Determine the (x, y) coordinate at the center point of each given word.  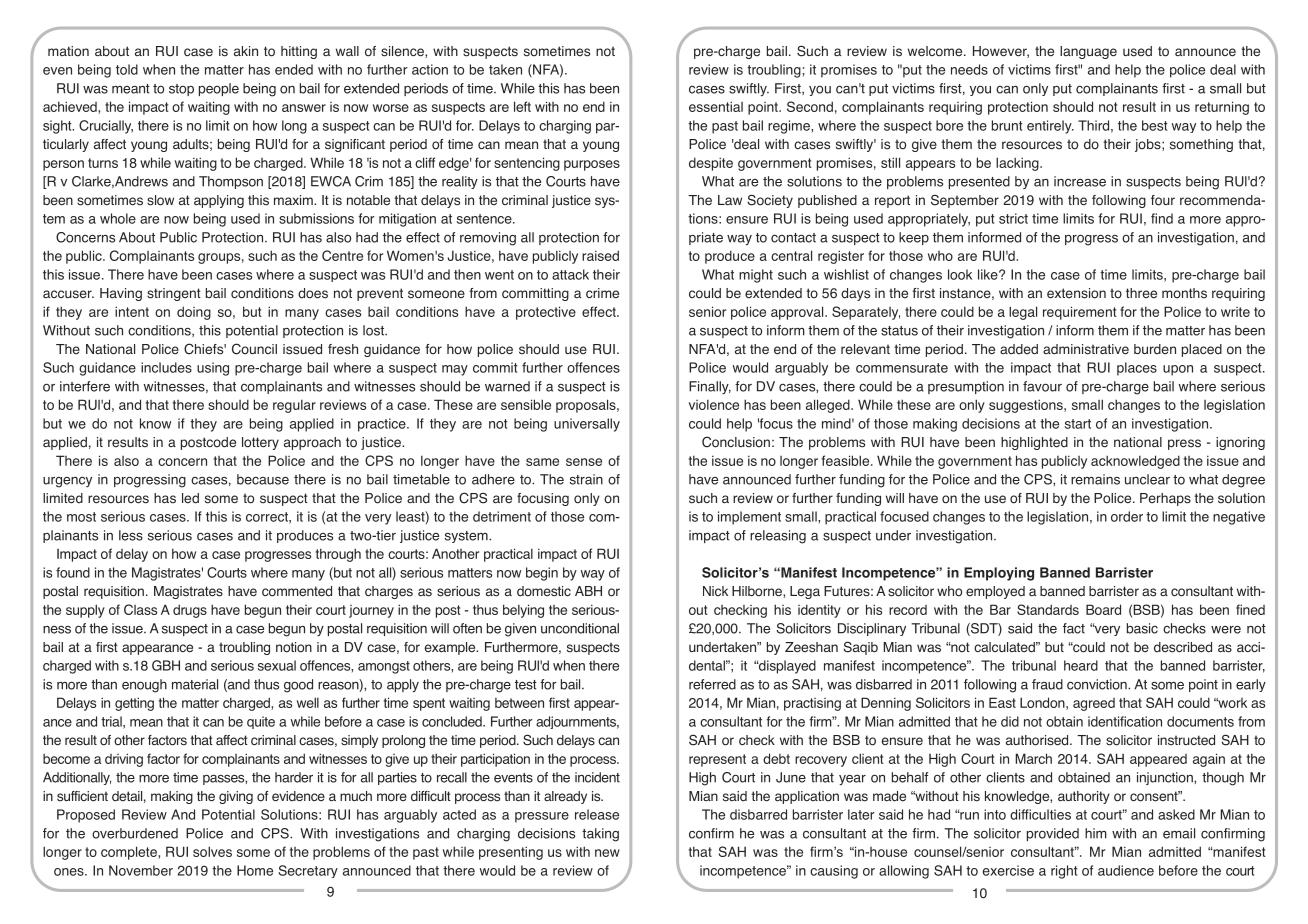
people (219, 89)
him (1096, 833)
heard (1081, 665)
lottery (260, 443)
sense (584, 462)
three (1141, 293)
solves (212, 851)
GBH (166, 665)
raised (600, 255)
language (1088, 52)
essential (716, 106)
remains (1095, 479)
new (607, 853)
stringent (174, 294)
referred (712, 684)
